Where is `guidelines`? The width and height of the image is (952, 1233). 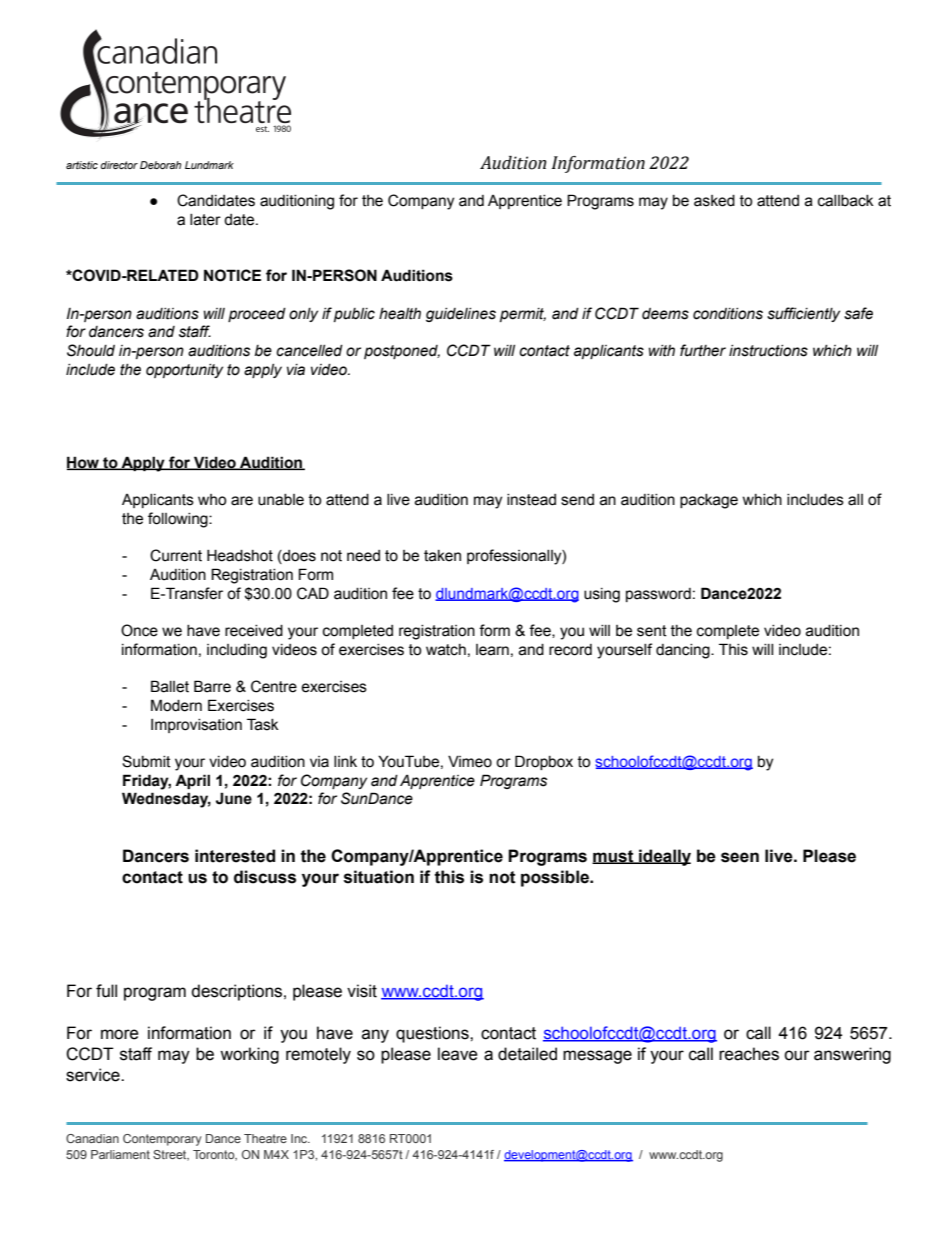 guidelines is located at coordinates (461, 315).
